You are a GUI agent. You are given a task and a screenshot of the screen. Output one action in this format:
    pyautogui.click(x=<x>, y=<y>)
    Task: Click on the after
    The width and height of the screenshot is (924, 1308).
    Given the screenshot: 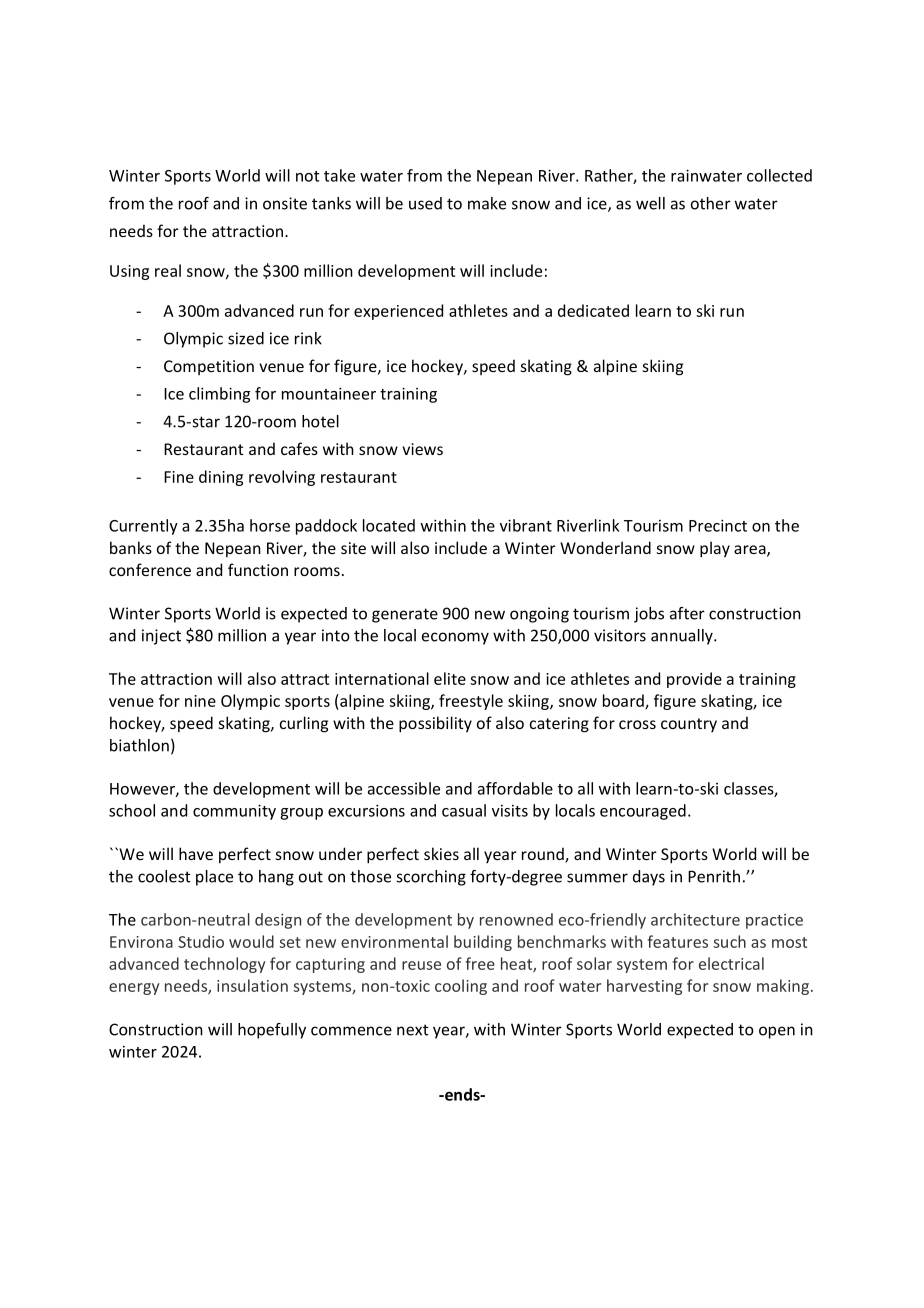 What is the action you would take?
    pyautogui.click(x=687, y=613)
